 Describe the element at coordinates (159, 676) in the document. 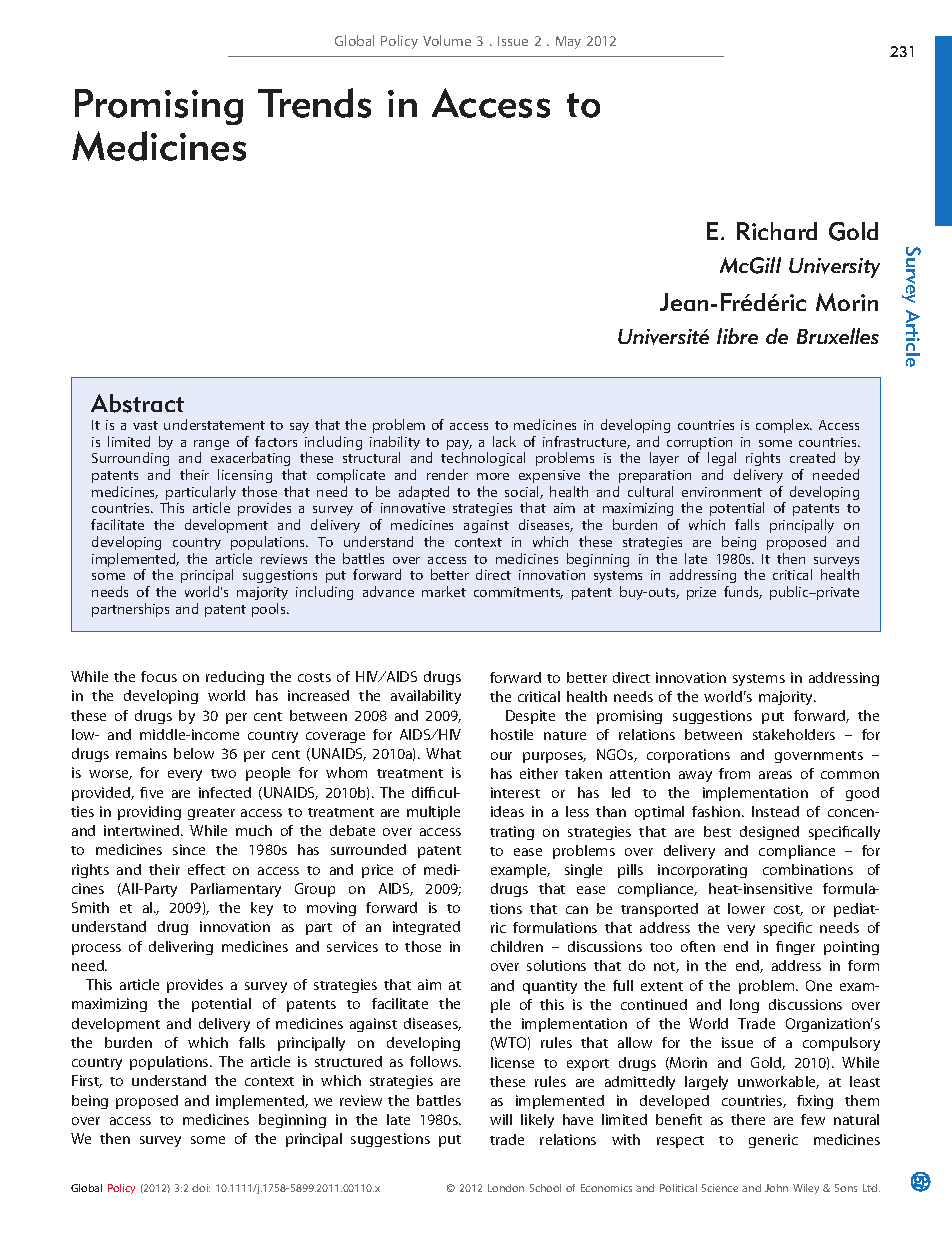

I see `focus` at that location.
